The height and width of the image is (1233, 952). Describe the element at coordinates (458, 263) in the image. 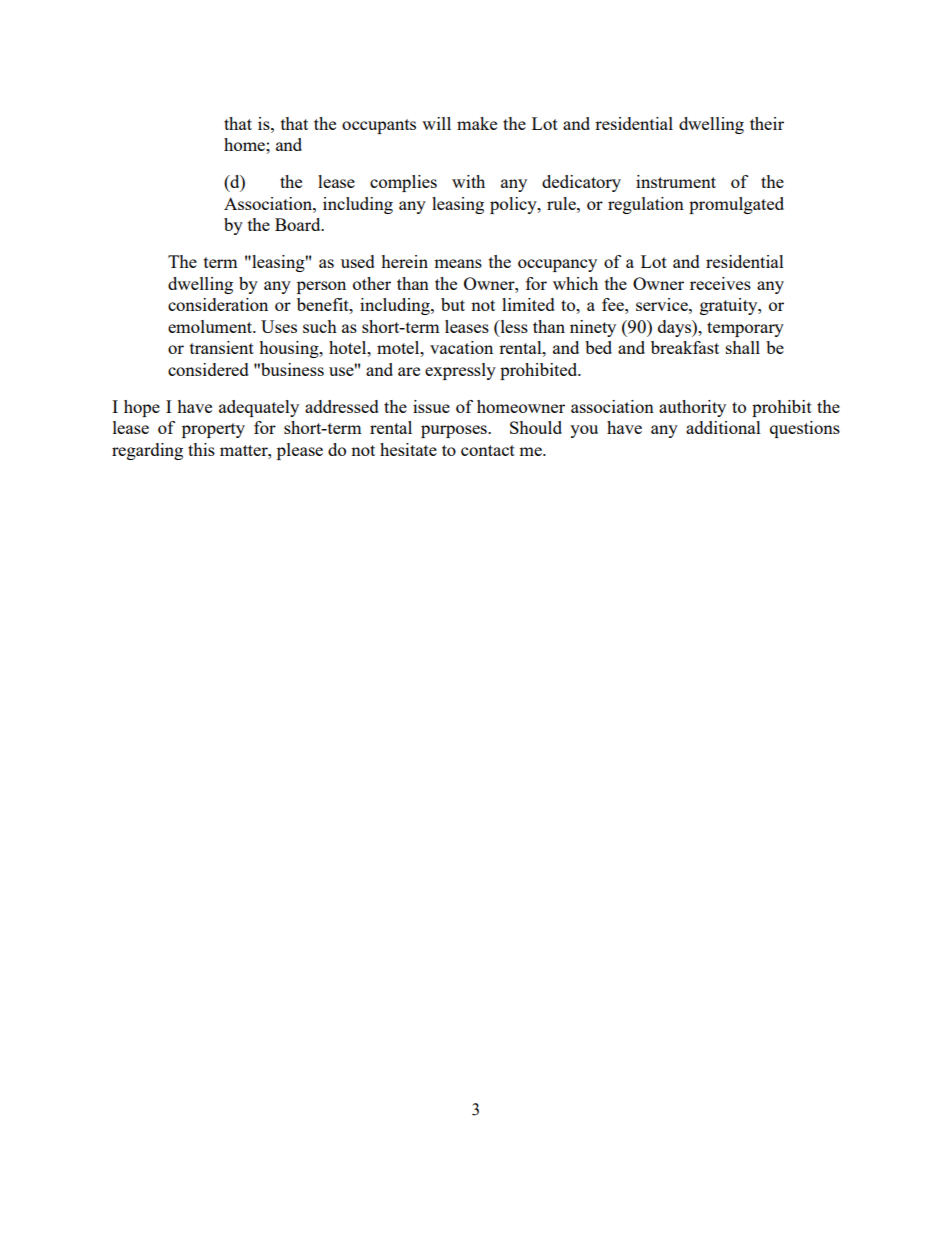

I see `means` at that location.
